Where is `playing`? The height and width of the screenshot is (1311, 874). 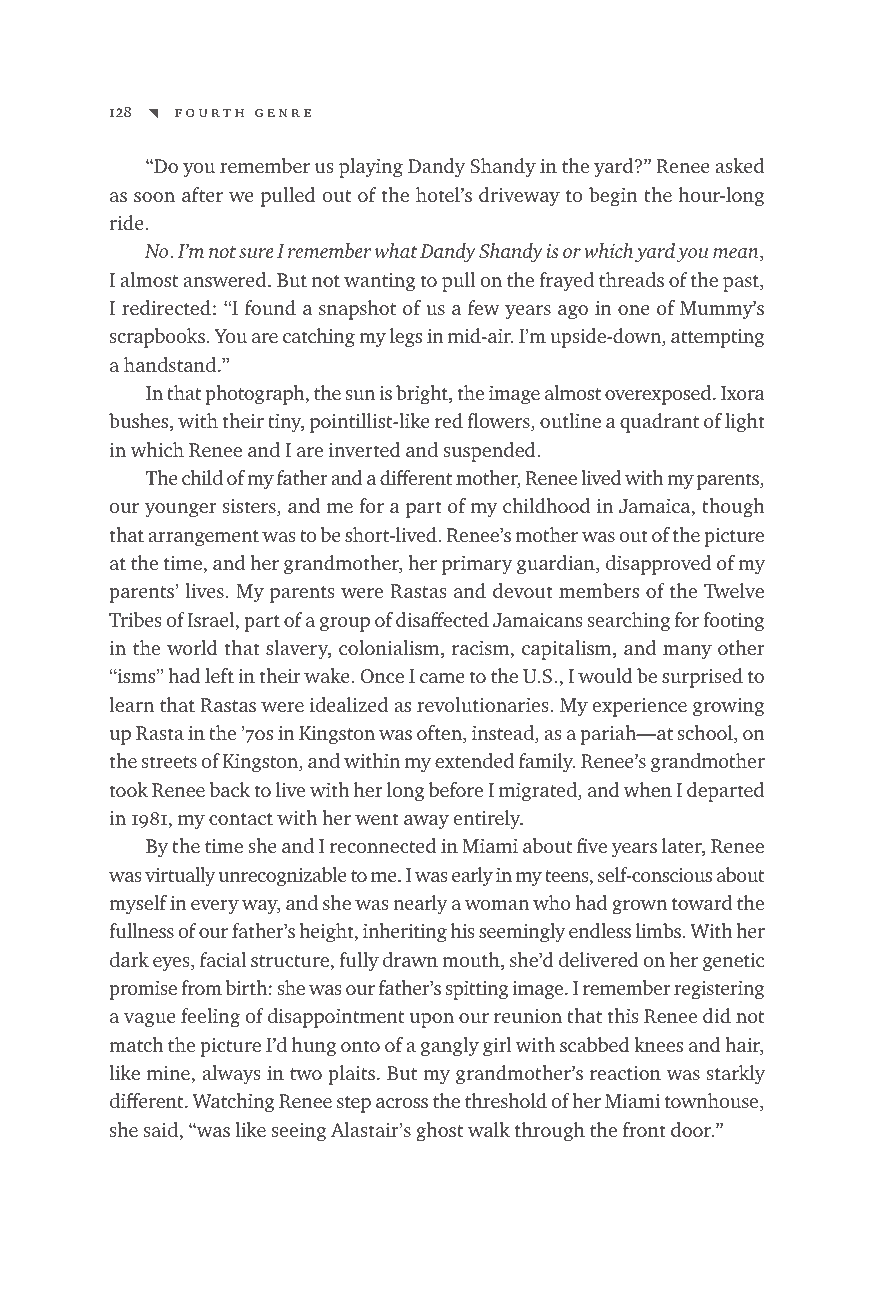
playing is located at coordinates (371, 168).
